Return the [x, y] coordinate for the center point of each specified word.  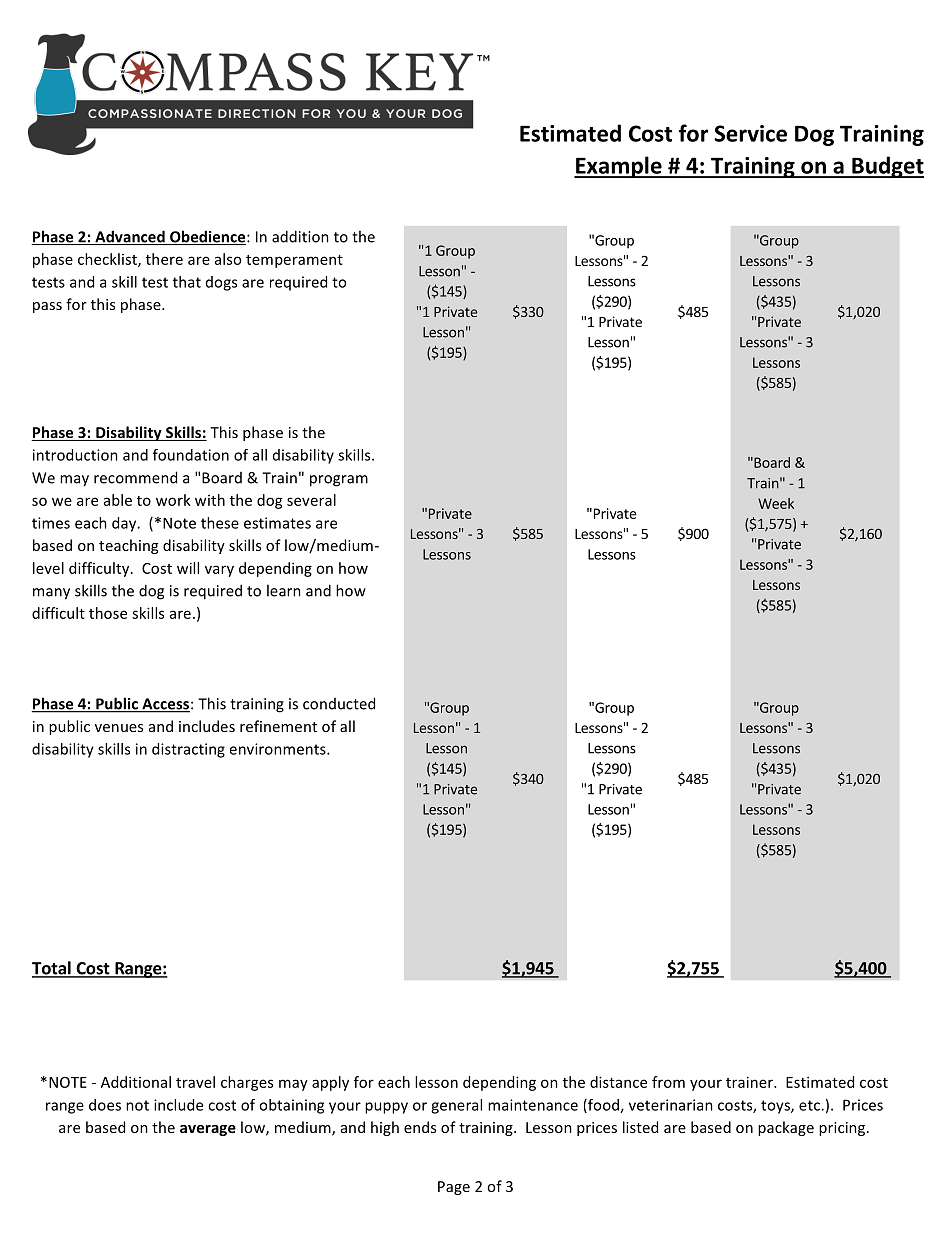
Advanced [130, 237]
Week [776, 503]
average [208, 1130]
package [786, 1128]
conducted [339, 703]
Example [619, 167]
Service [750, 133]
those [108, 613]
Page [454, 1188]
